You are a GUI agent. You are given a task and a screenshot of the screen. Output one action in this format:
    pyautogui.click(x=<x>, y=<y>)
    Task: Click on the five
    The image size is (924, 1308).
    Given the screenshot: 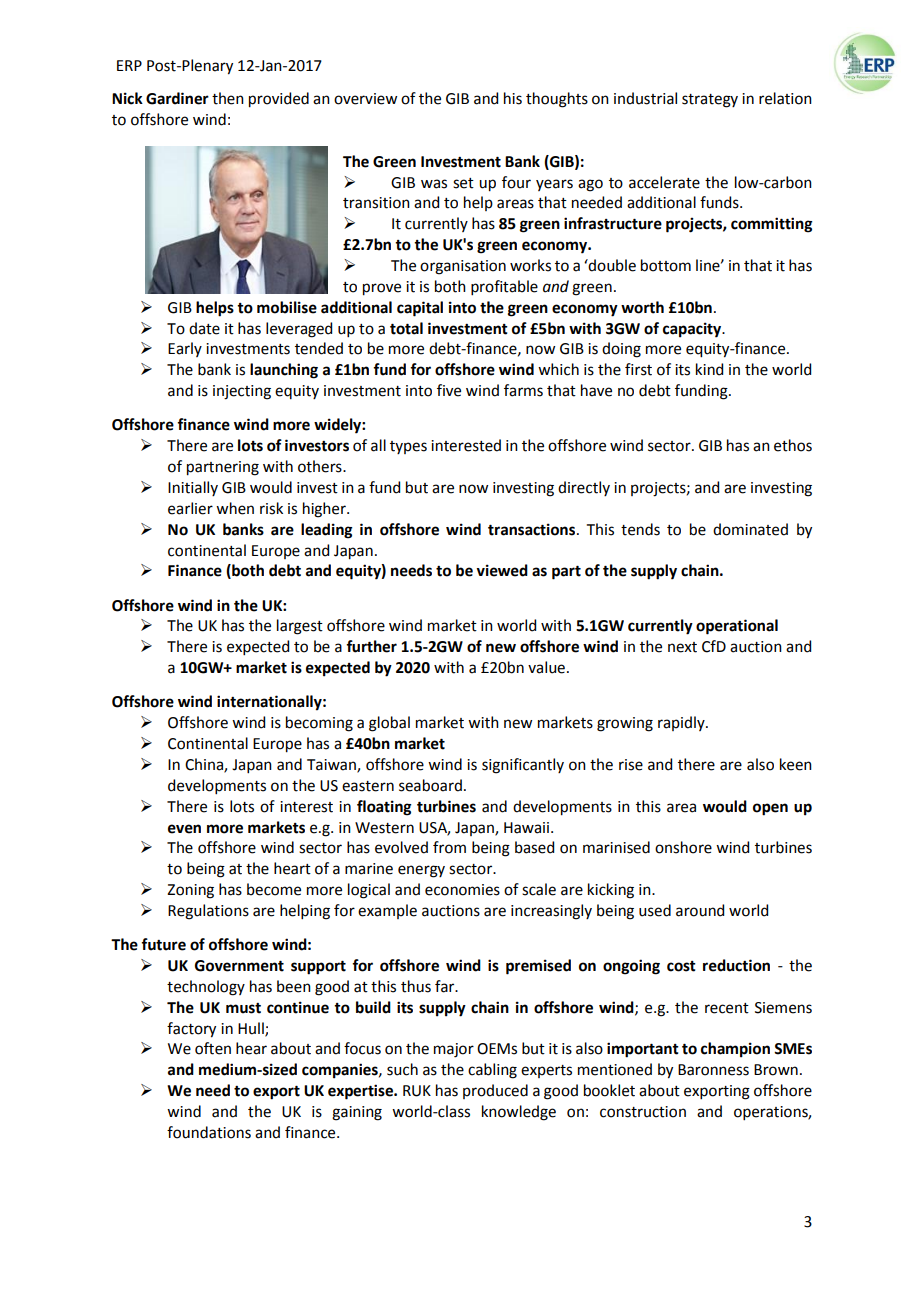 What is the action you would take?
    pyautogui.click(x=449, y=390)
